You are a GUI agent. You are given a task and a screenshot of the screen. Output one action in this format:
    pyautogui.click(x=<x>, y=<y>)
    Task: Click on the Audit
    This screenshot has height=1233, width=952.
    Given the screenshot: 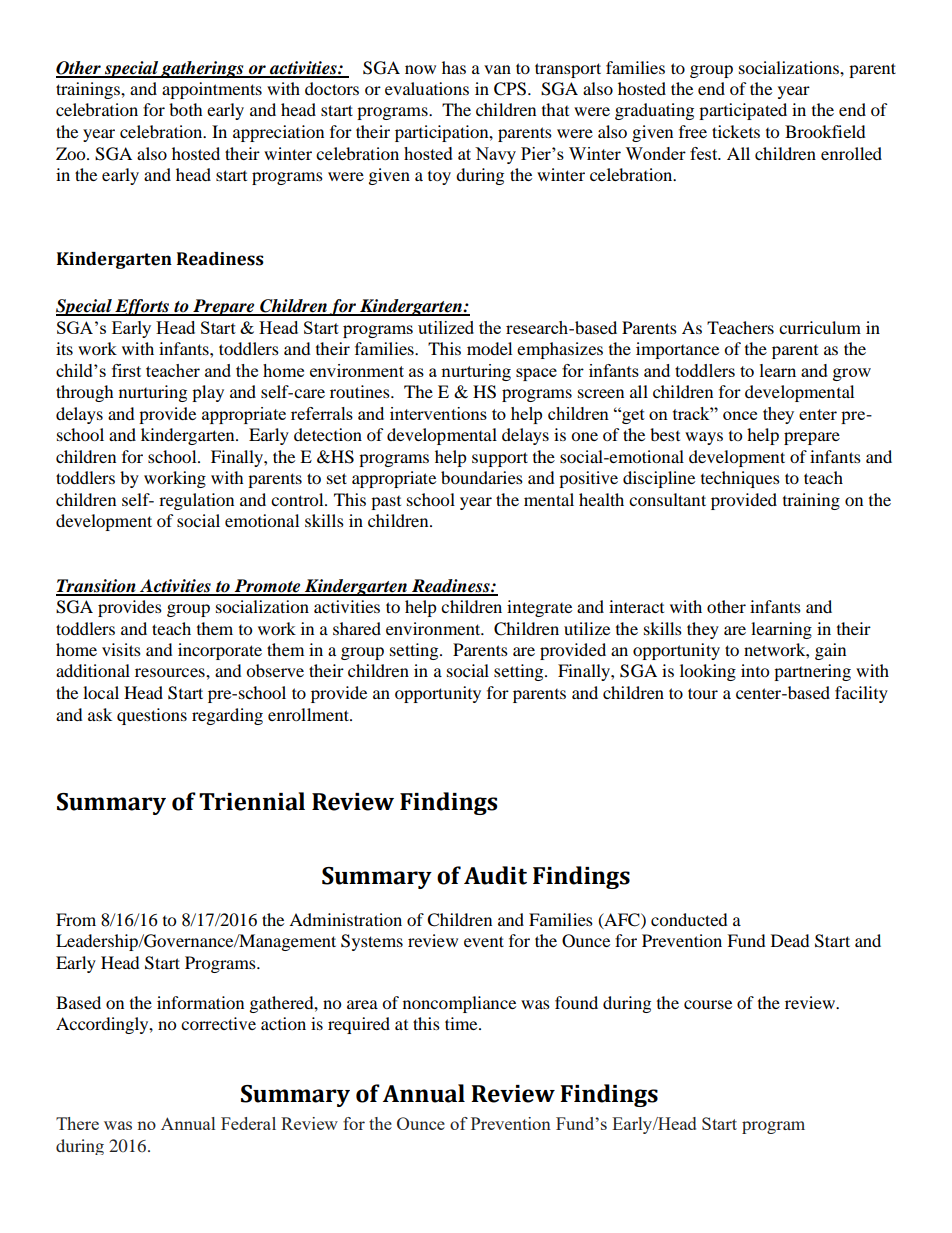 What is the action you would take?
    pyautogui.click(x=495, y=875)
